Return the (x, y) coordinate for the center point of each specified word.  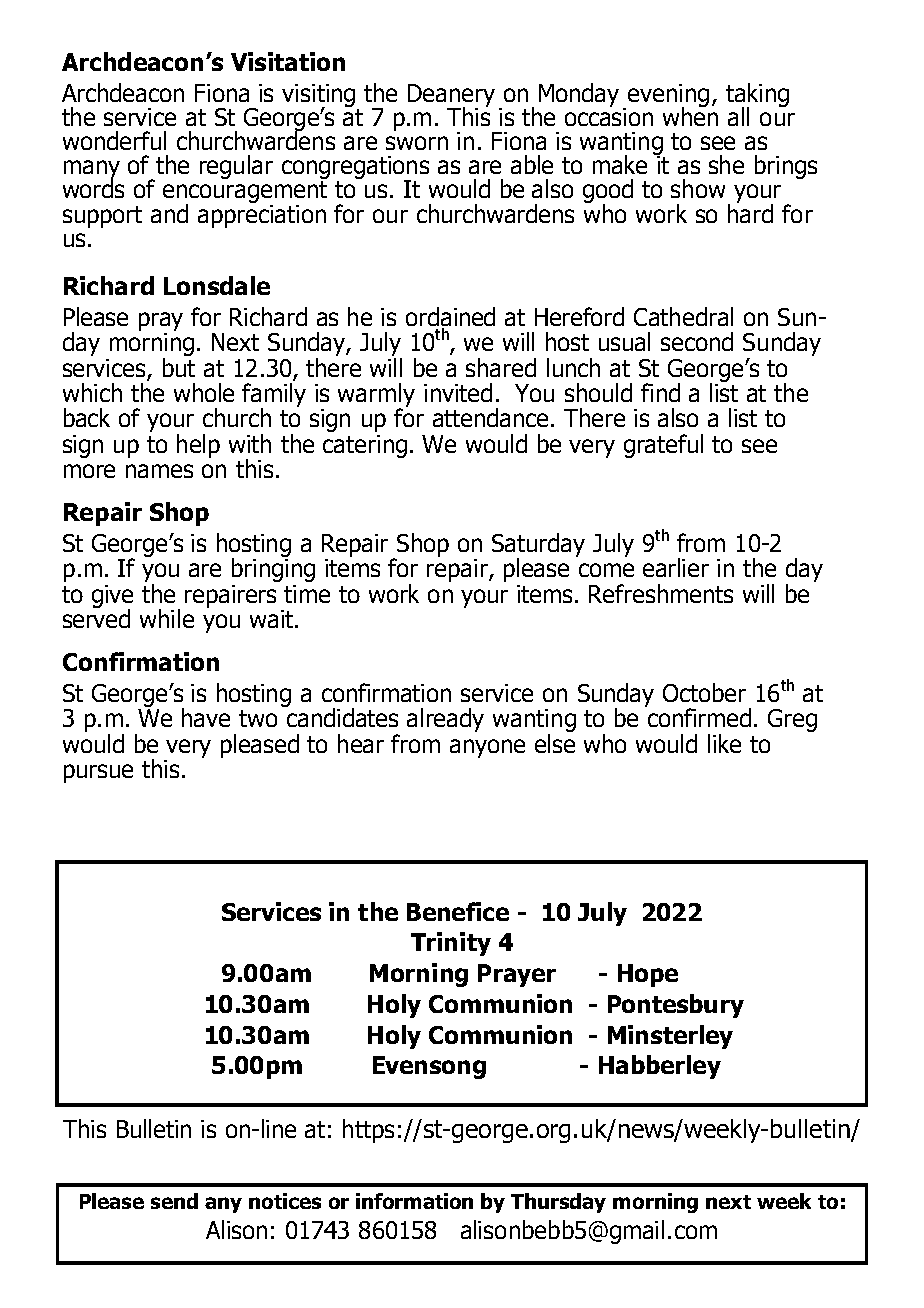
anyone (487, 748)
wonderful (114, 140)
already (445, 720)
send (174, 1201)
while (167, 618)
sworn (417, 143)
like (724, 743)
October (704, 692)
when (690, 115)
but (179, 366)
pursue (98, 773)
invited (458, 392)
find (660, 392)
